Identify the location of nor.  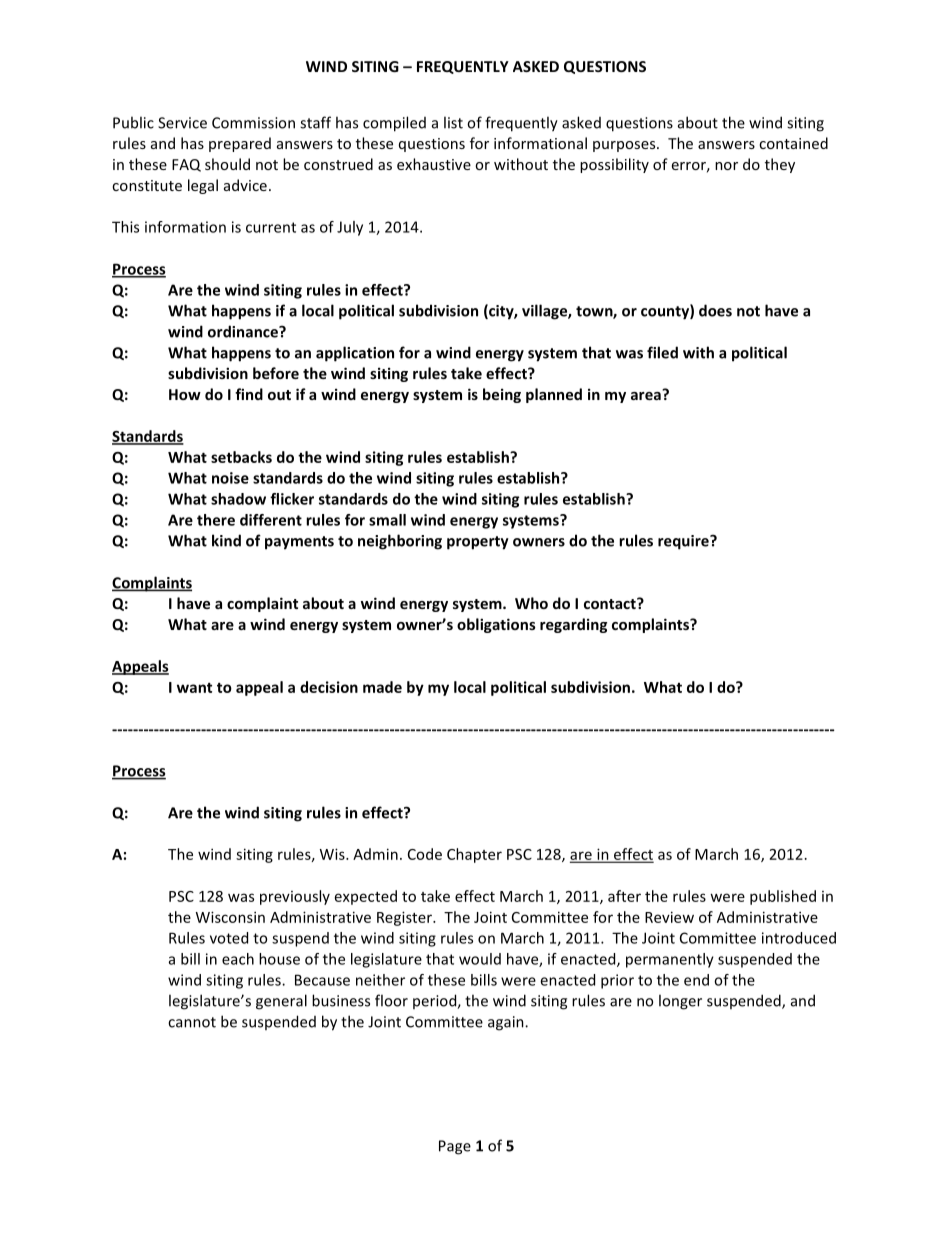
(726, 166).
